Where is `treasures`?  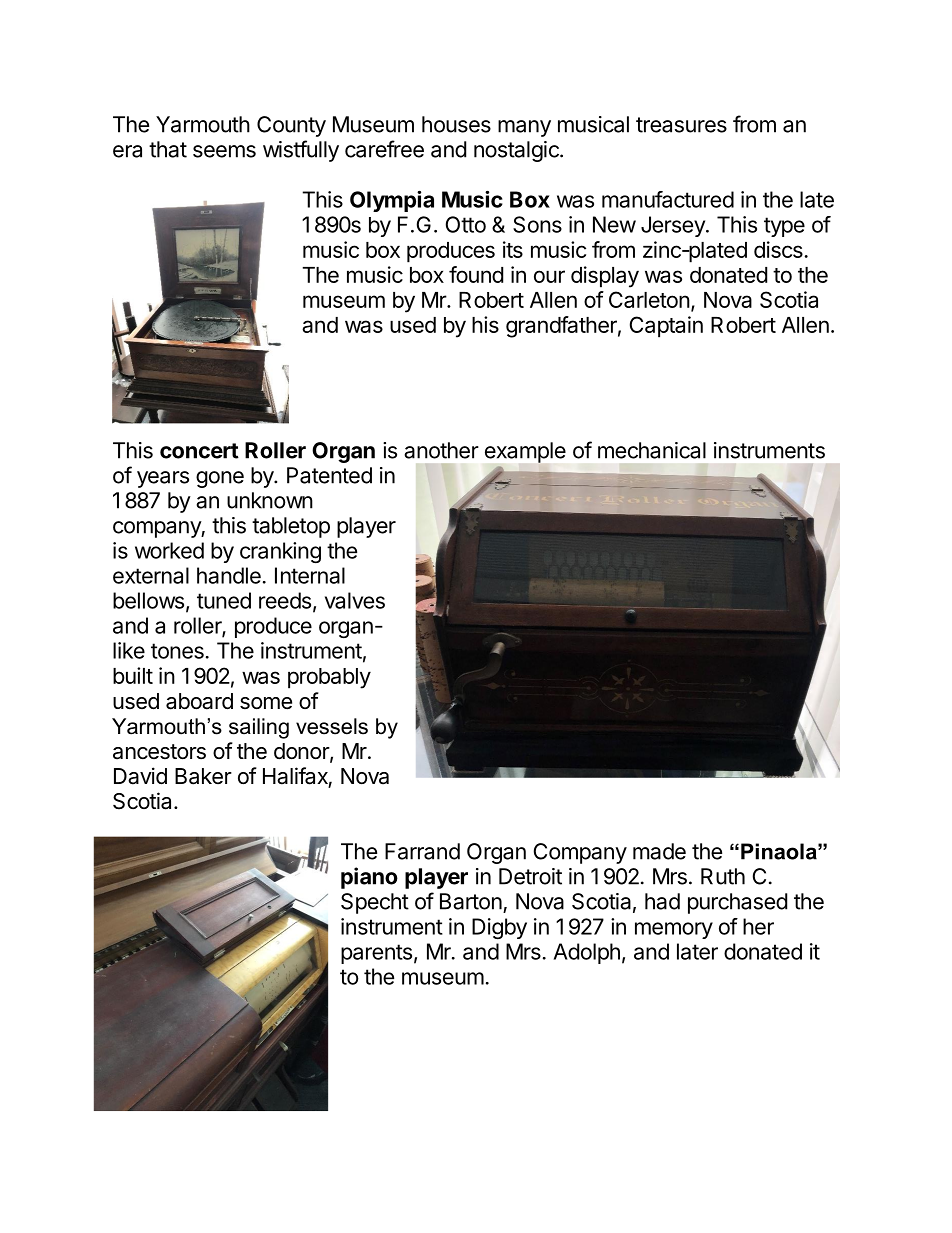 treasures is located at coordinates (681, 125).
